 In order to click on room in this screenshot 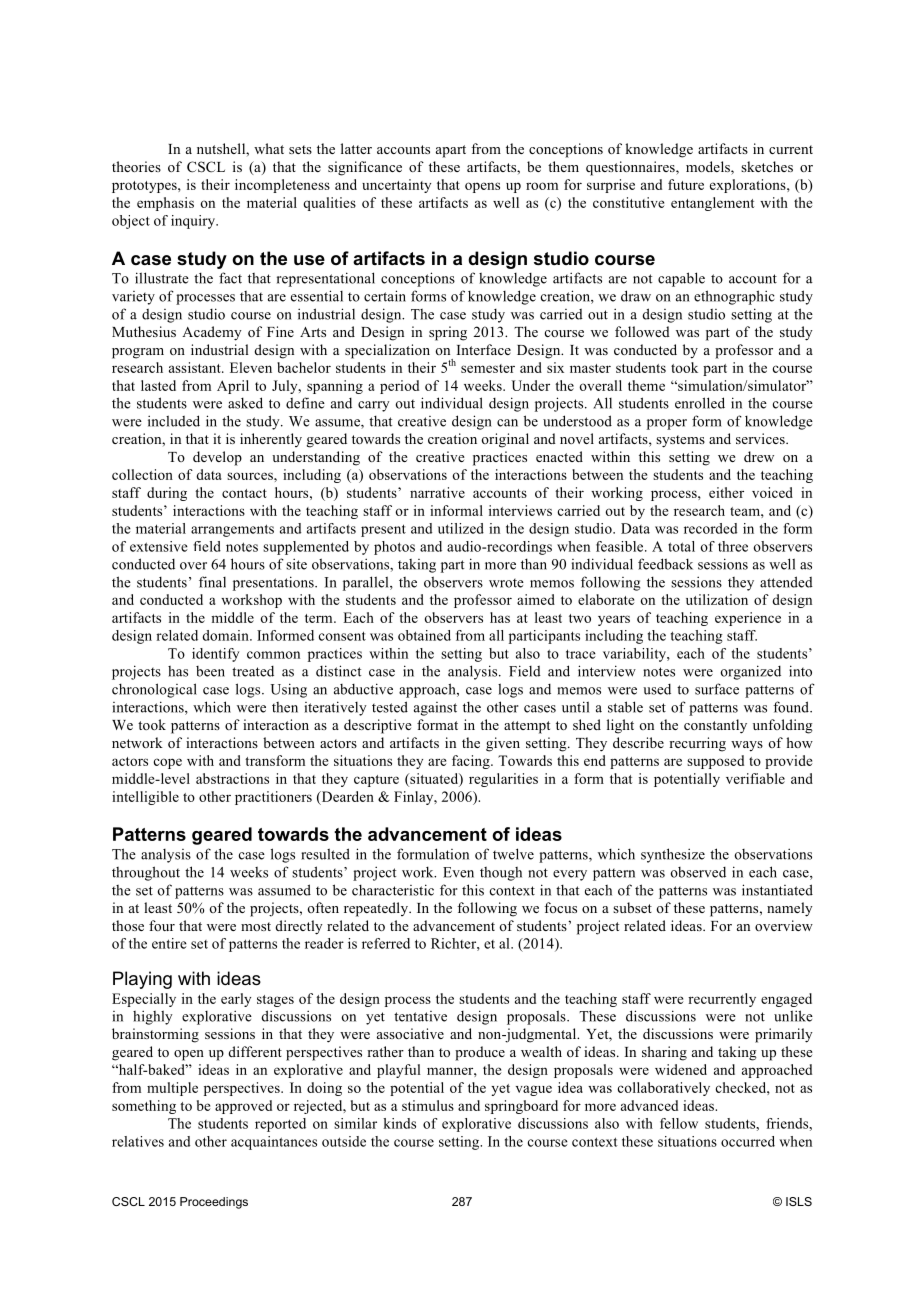, I will do `click(542, 186)`.
